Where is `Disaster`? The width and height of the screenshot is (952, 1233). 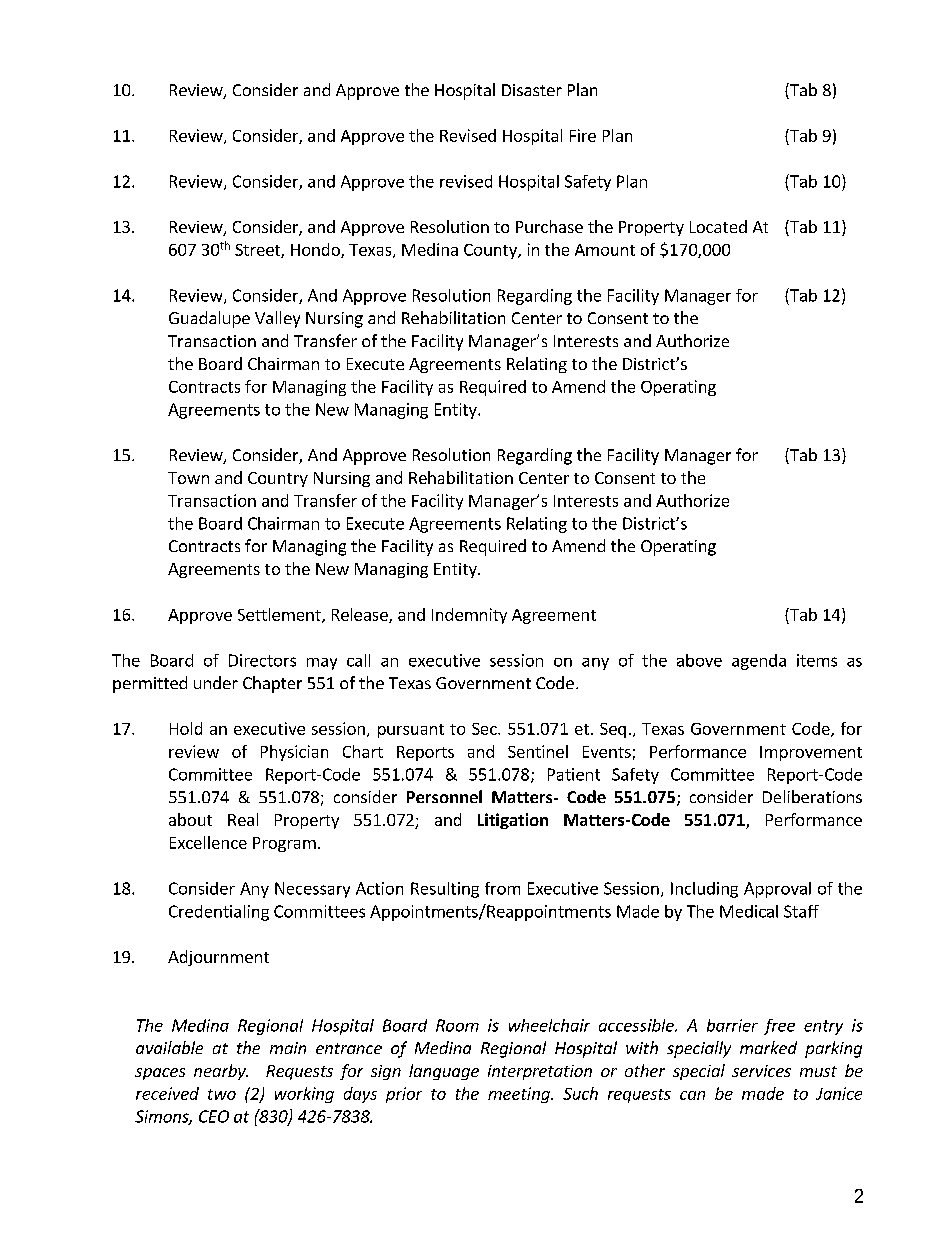
Disaster is located at coordinates (532, 90).
